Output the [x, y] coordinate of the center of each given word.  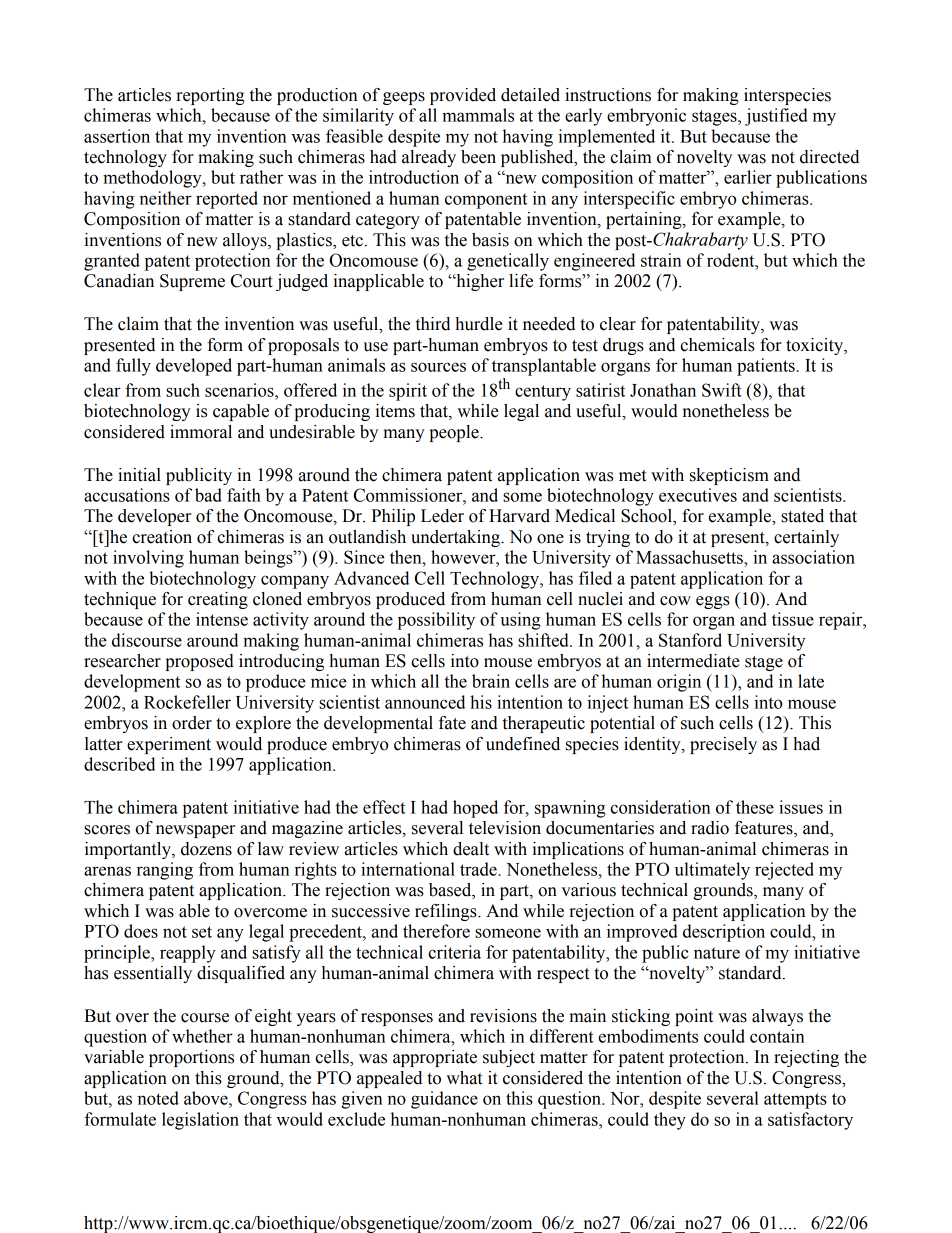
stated [802, 516]
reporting [210, 96]
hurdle [479, 324]
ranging [165, 871]
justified [776, 117]
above [207, 1098]
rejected [784, 871]
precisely [723, 745]
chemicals [717, 345]
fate [452, 723]
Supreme [192, 282]
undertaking [456, 538]
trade [479, 869]
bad [208, 495]
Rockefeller [187, 702]
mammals [478, 115]
